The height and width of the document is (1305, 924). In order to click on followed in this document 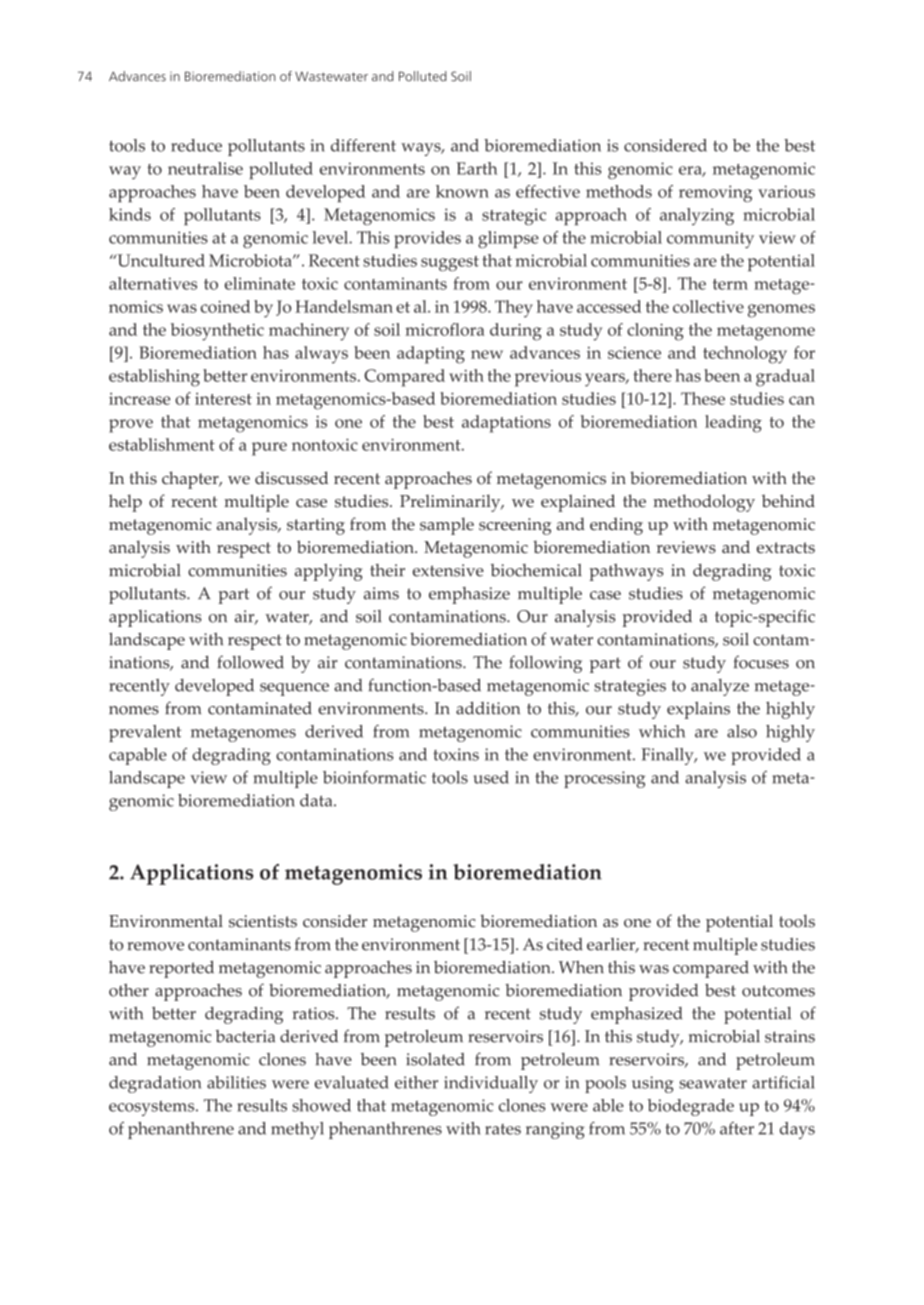, I will do `click(250, 662)`.
